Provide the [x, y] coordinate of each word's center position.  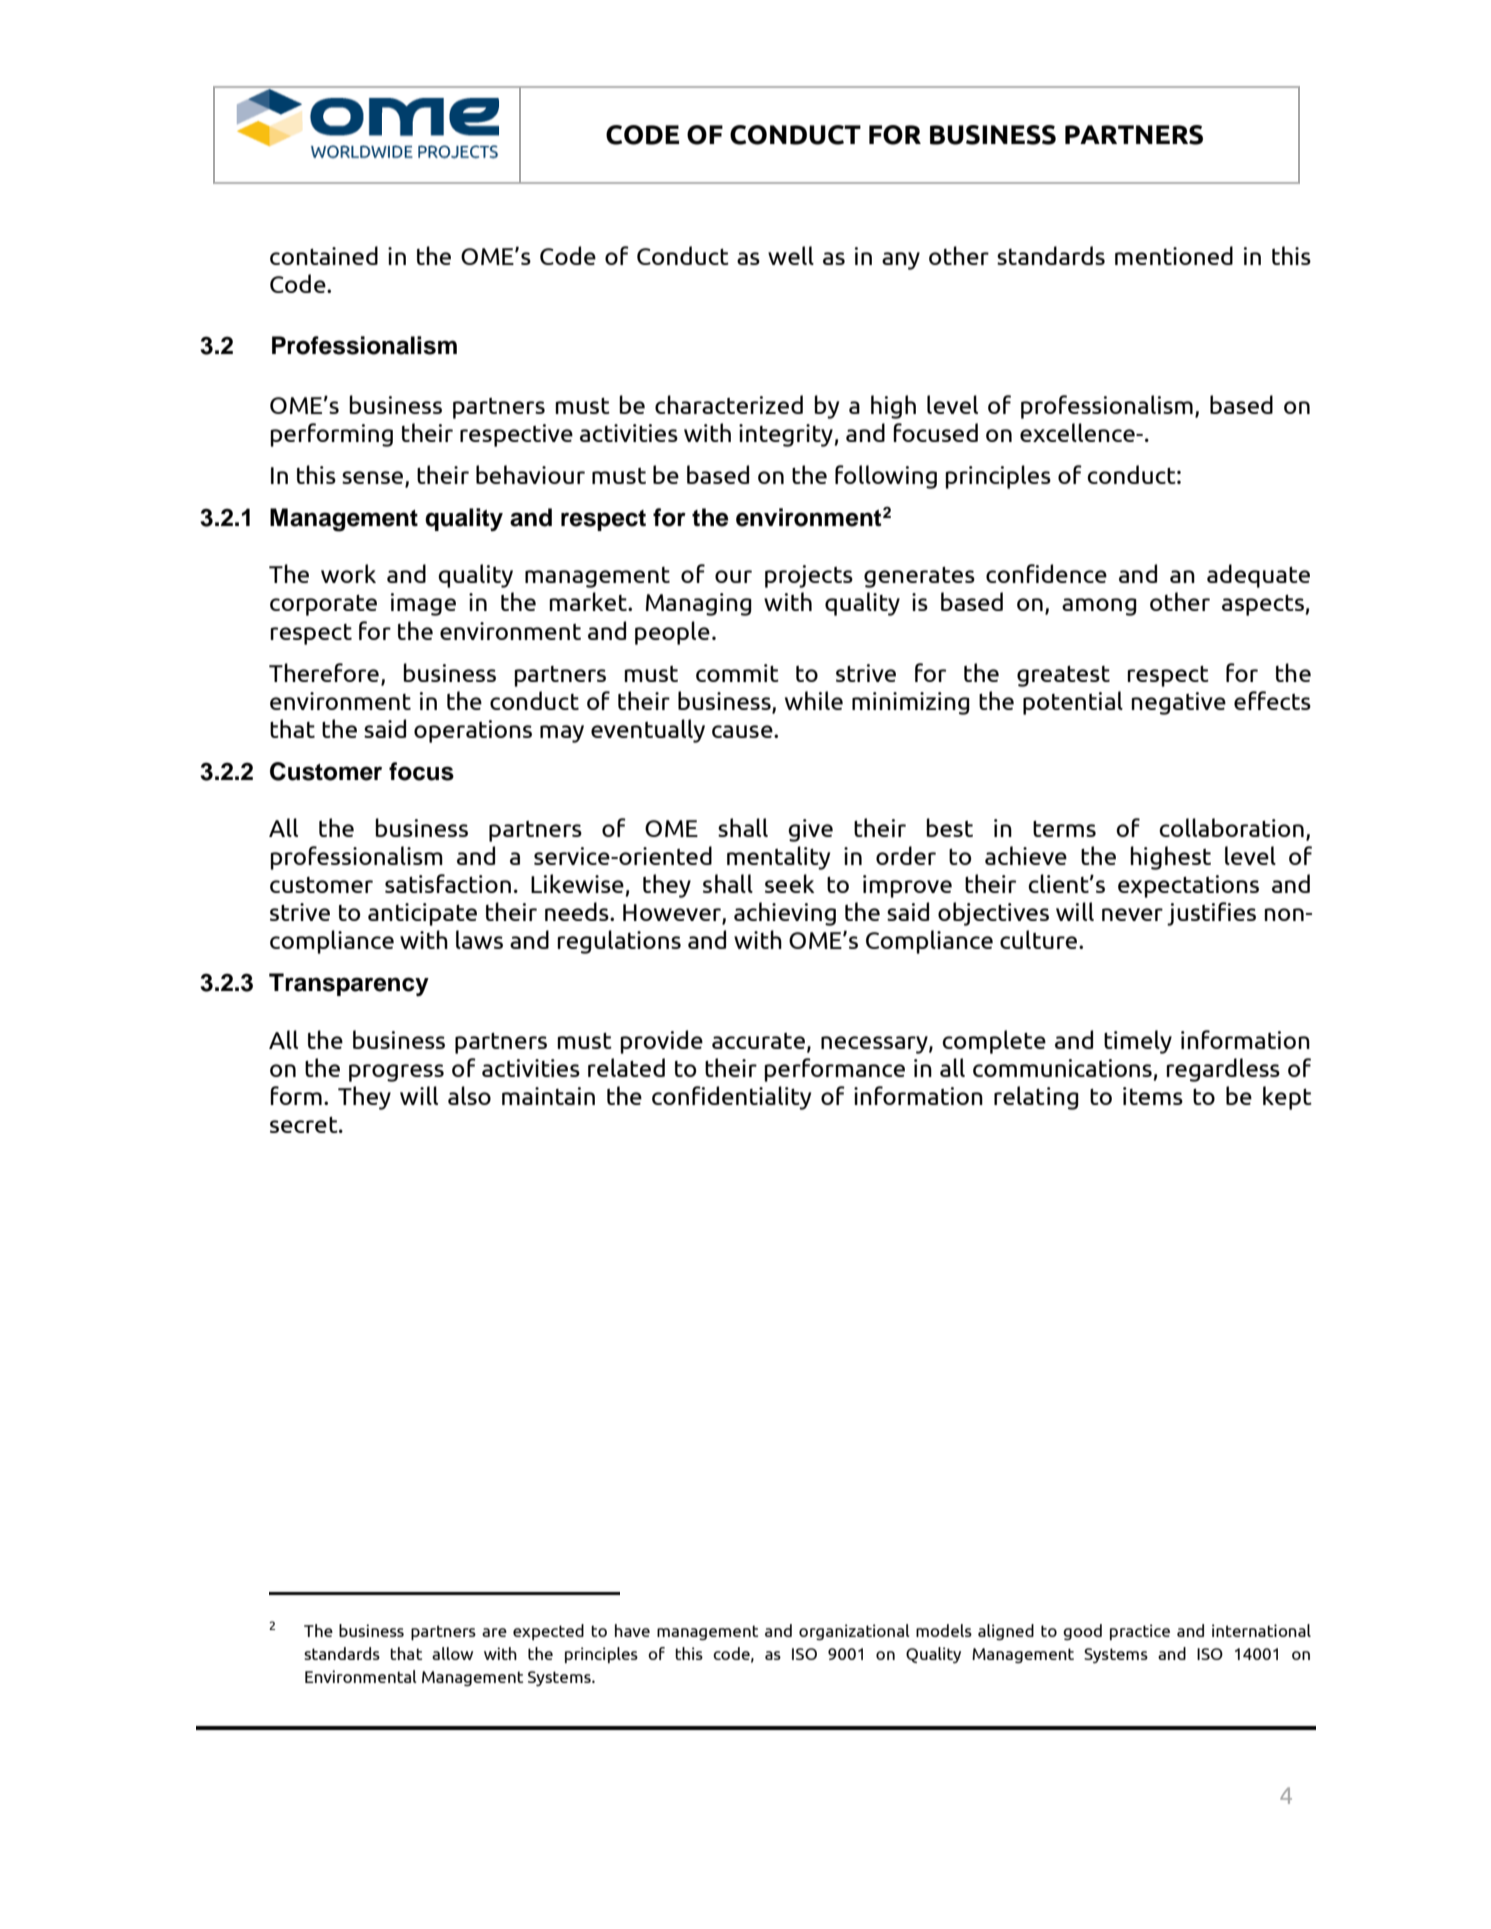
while [814, 700]
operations [473, 731]
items [1153, 1096]
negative [1179, 703]
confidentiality [731, 1098]
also [469, 1095]
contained [324, 255]
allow [452, 1653]
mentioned [1174, 255]
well [791, 255]
